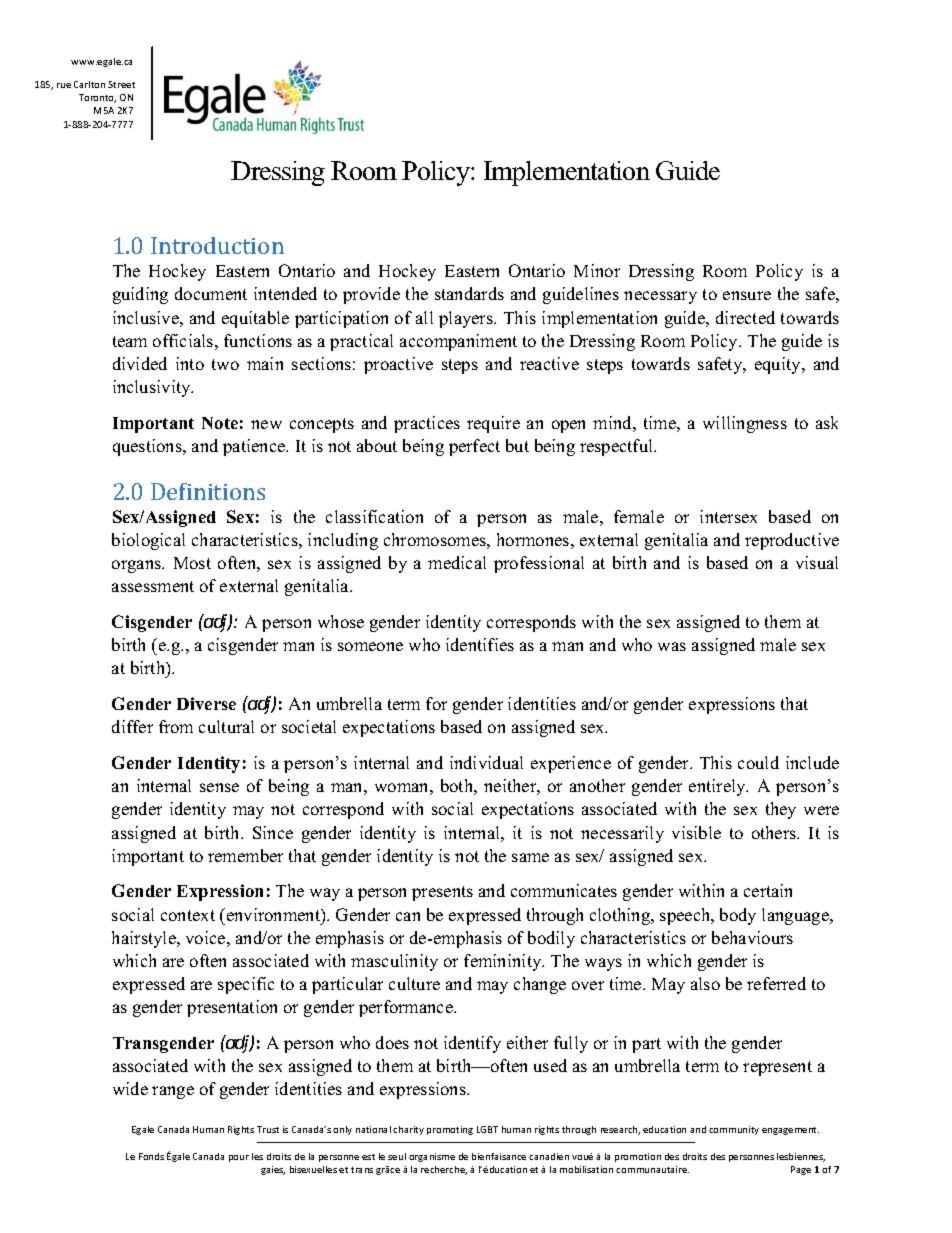  What do you see at coordinates (672, 646) in the screenshot?
I see `was` at bounding box center [672, 646].
